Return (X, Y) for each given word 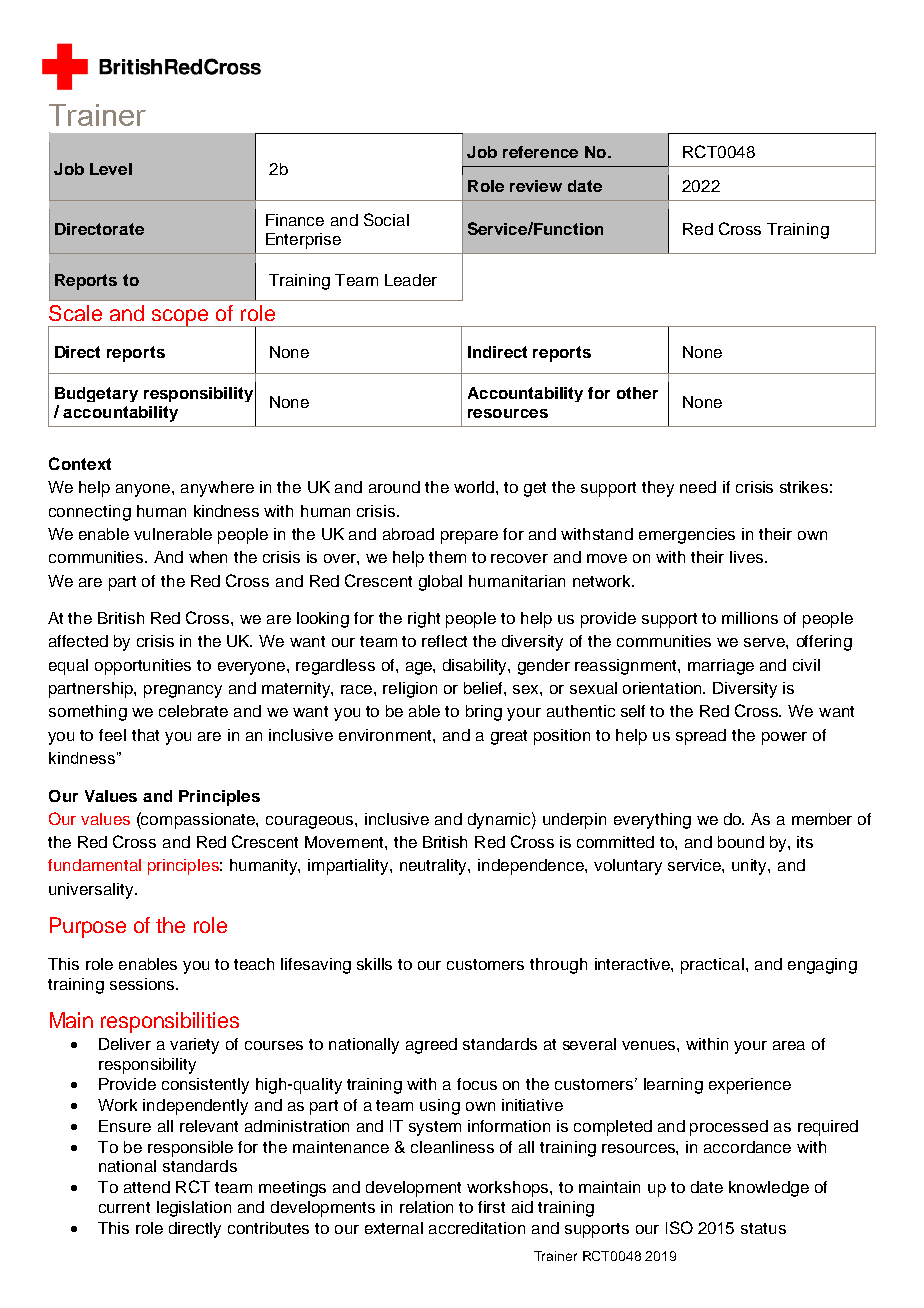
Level (111, 169)
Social (386, 219)
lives (748, 557)
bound (741, 842)
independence (532, 867)
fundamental (94, 865)
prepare (469, 537)
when (208, 557)
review (536, 186)
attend (147, 1187)
